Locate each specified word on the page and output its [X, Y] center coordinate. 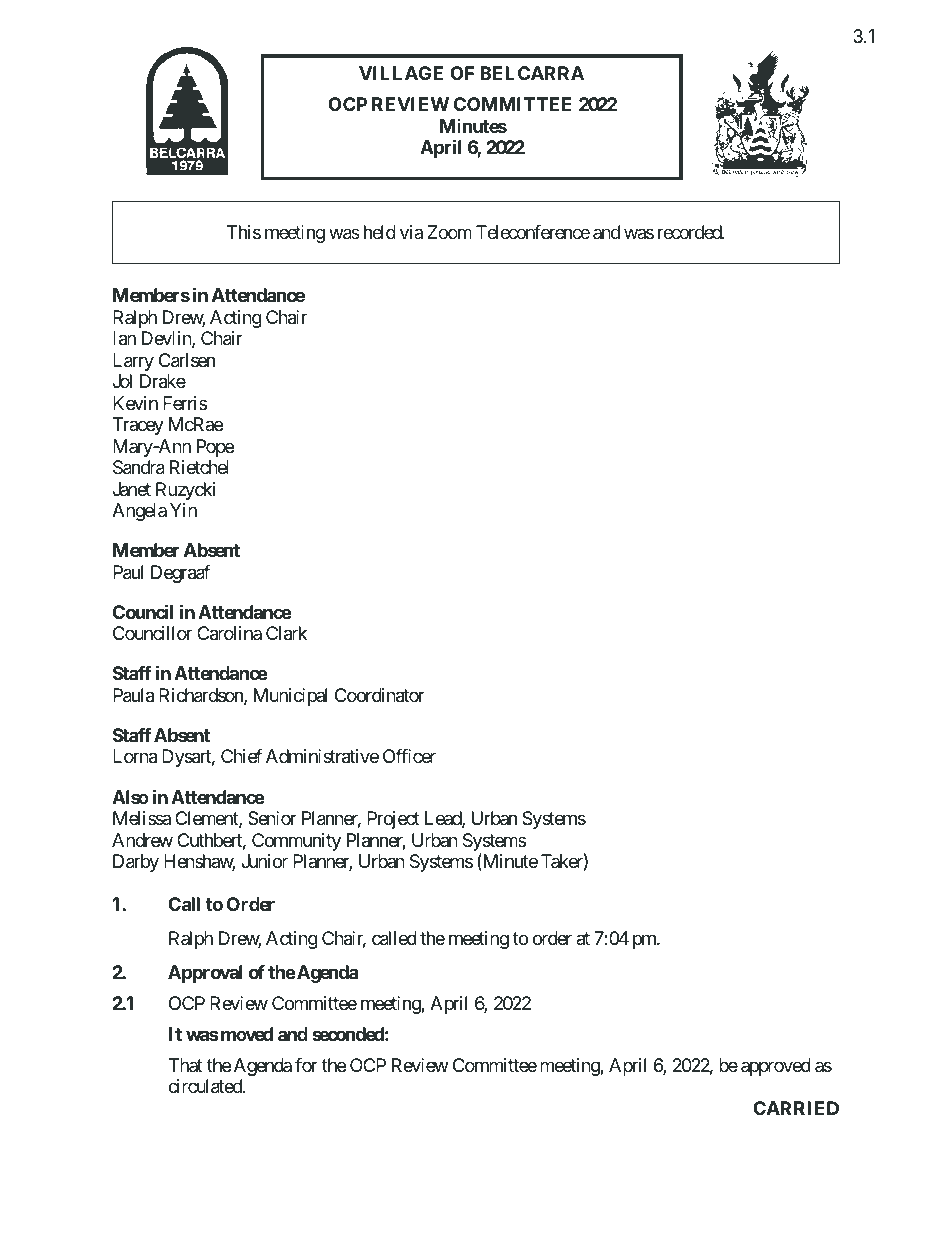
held [380, 232]
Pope [215, 448]
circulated [206, 1086]
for [306, 1065]
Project [393, 820]
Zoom [449, 232]
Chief [241, 756]
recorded [690, 232]
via [411, 232]
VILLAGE [401, 73]
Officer [409, 756]
